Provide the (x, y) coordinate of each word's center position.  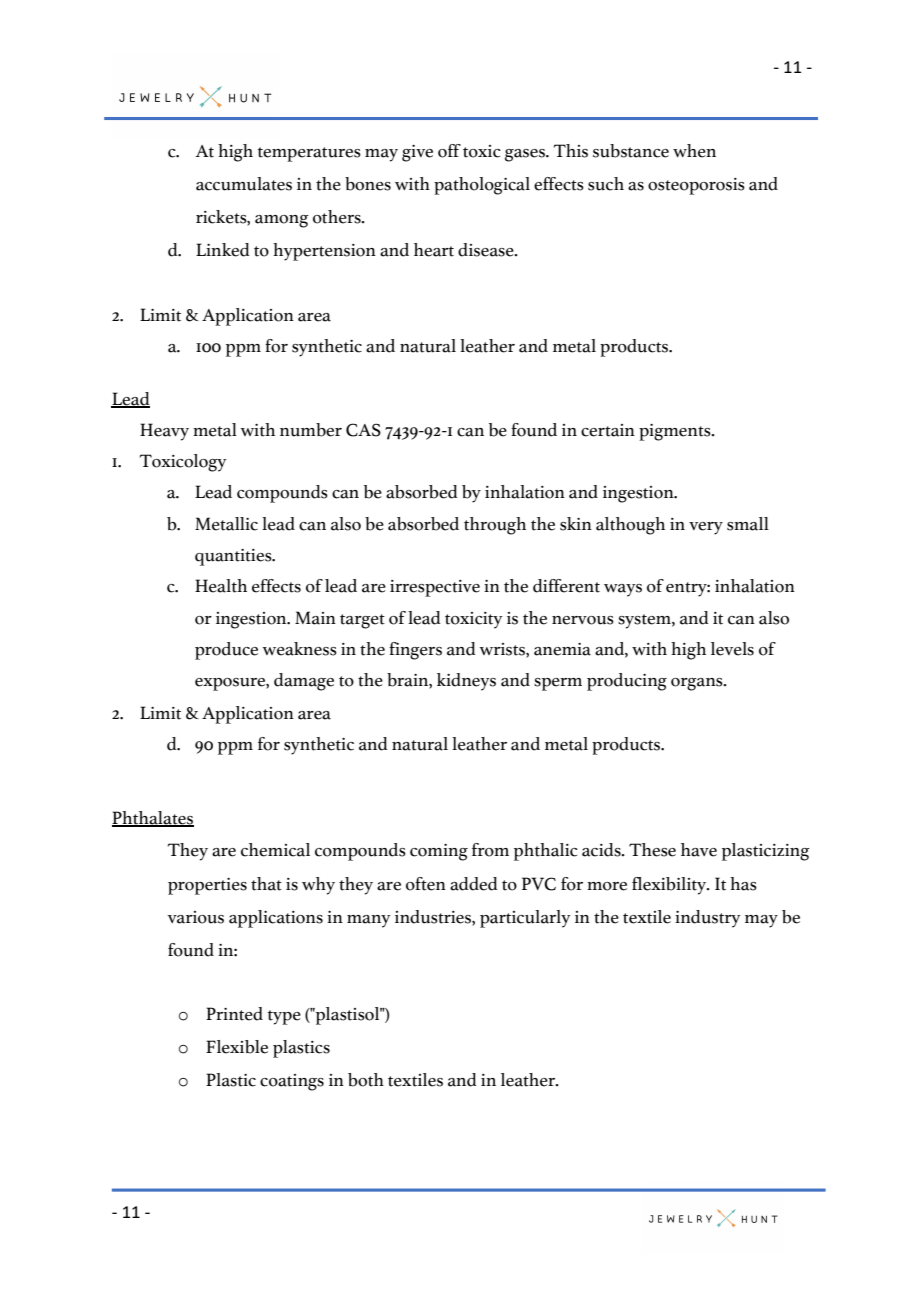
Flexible (237, 1047)
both (366, 1080)
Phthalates (153, 818)
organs (698, 684)
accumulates (244, 184)
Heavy (164, 432)
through (495, 526)
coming (439, 852)
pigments (676, 432)
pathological (482, 186)
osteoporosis (696, 186)
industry (708, 919)
